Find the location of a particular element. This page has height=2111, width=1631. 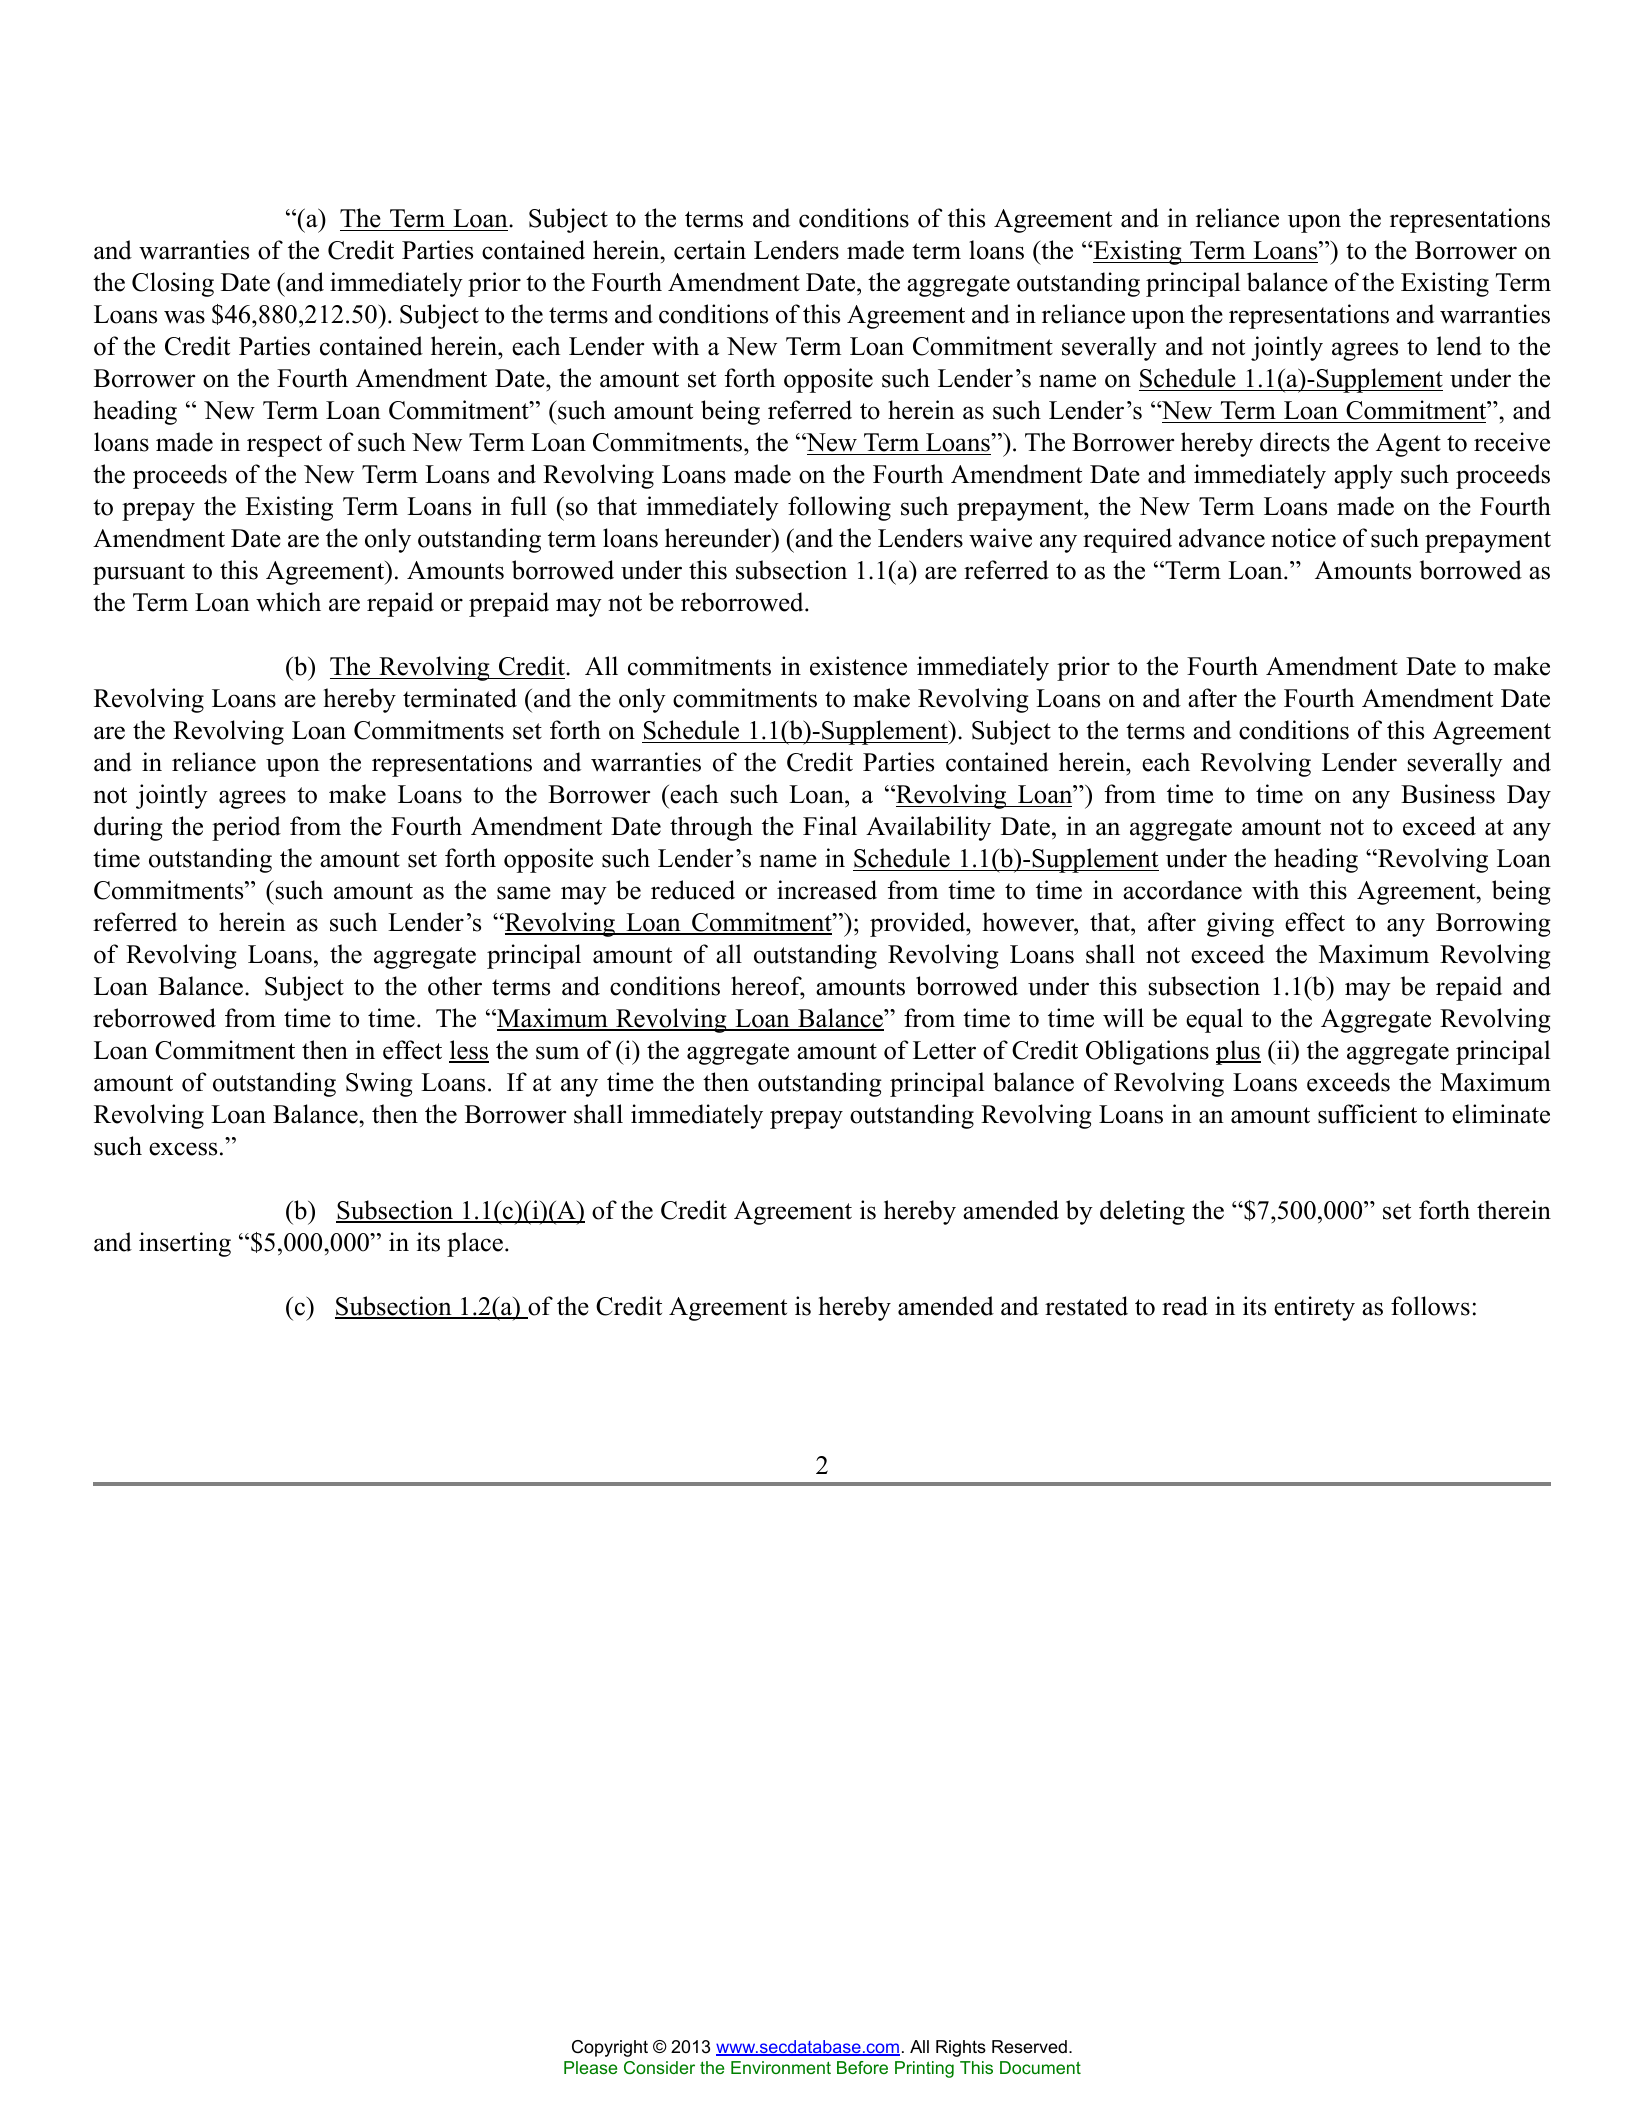

Agent is located at coordinates (1408, 445).
